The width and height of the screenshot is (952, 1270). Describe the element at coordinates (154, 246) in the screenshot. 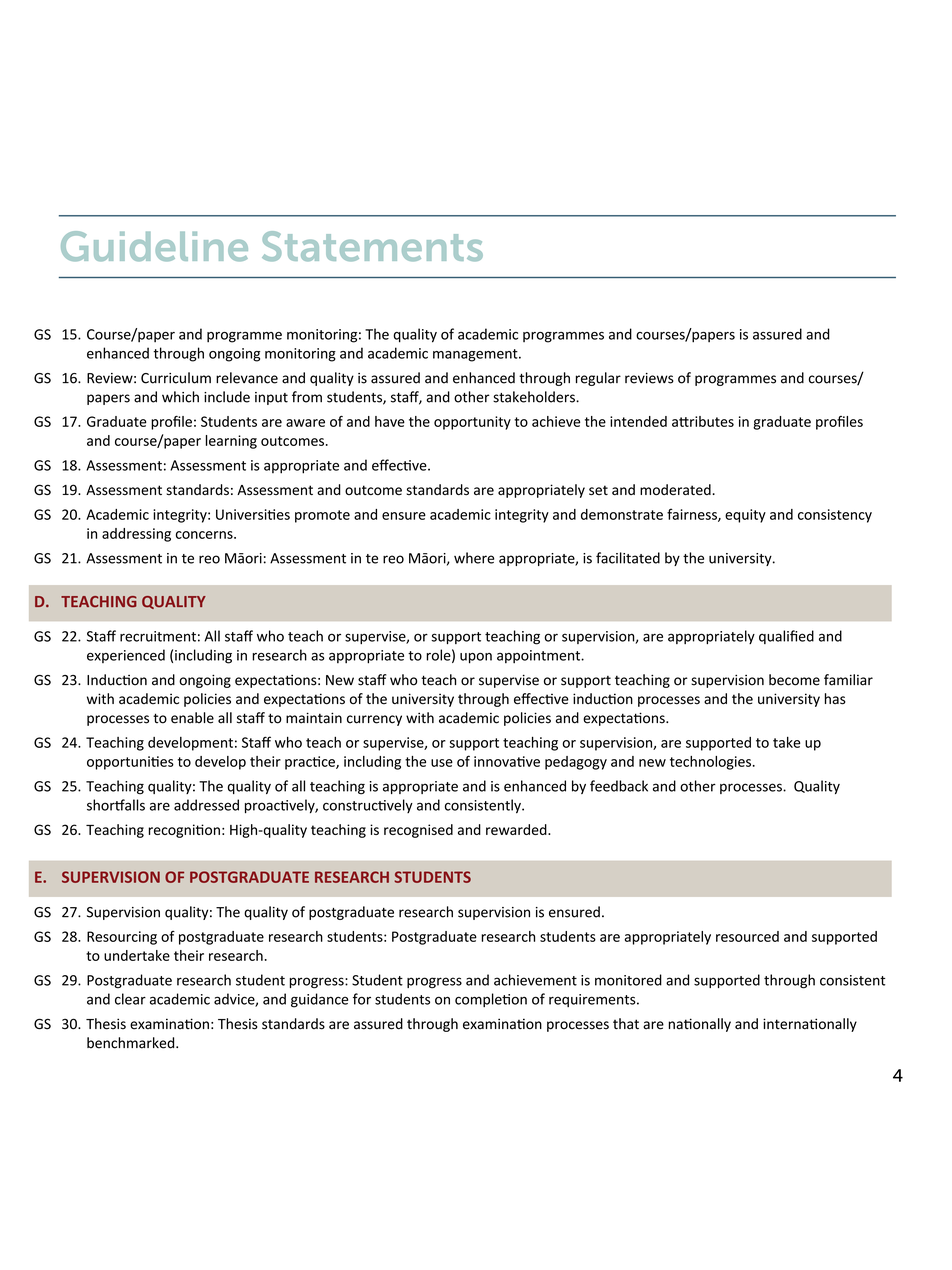

I see `Guideline` at that location.
